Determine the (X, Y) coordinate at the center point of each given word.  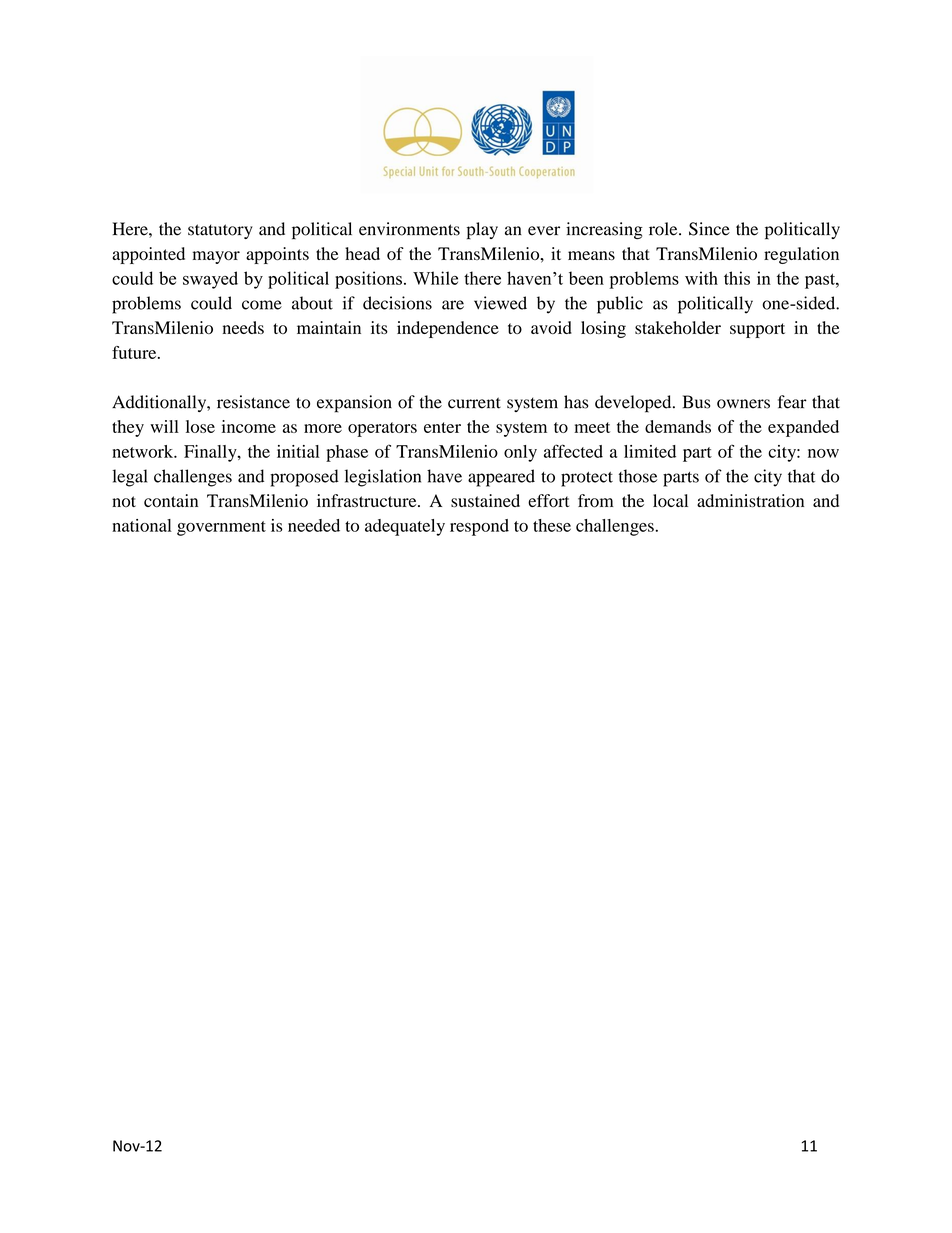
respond (479, 527)
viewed (500, 303)
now (823, 453)
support (757, 330)
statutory (220, 231)
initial (298, 451)
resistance (253, 402)
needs (243, 327)
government (221, 528)
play (482, 230)
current (474, 403)
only (520, 453)
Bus (696, 402)
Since (709, 229)
